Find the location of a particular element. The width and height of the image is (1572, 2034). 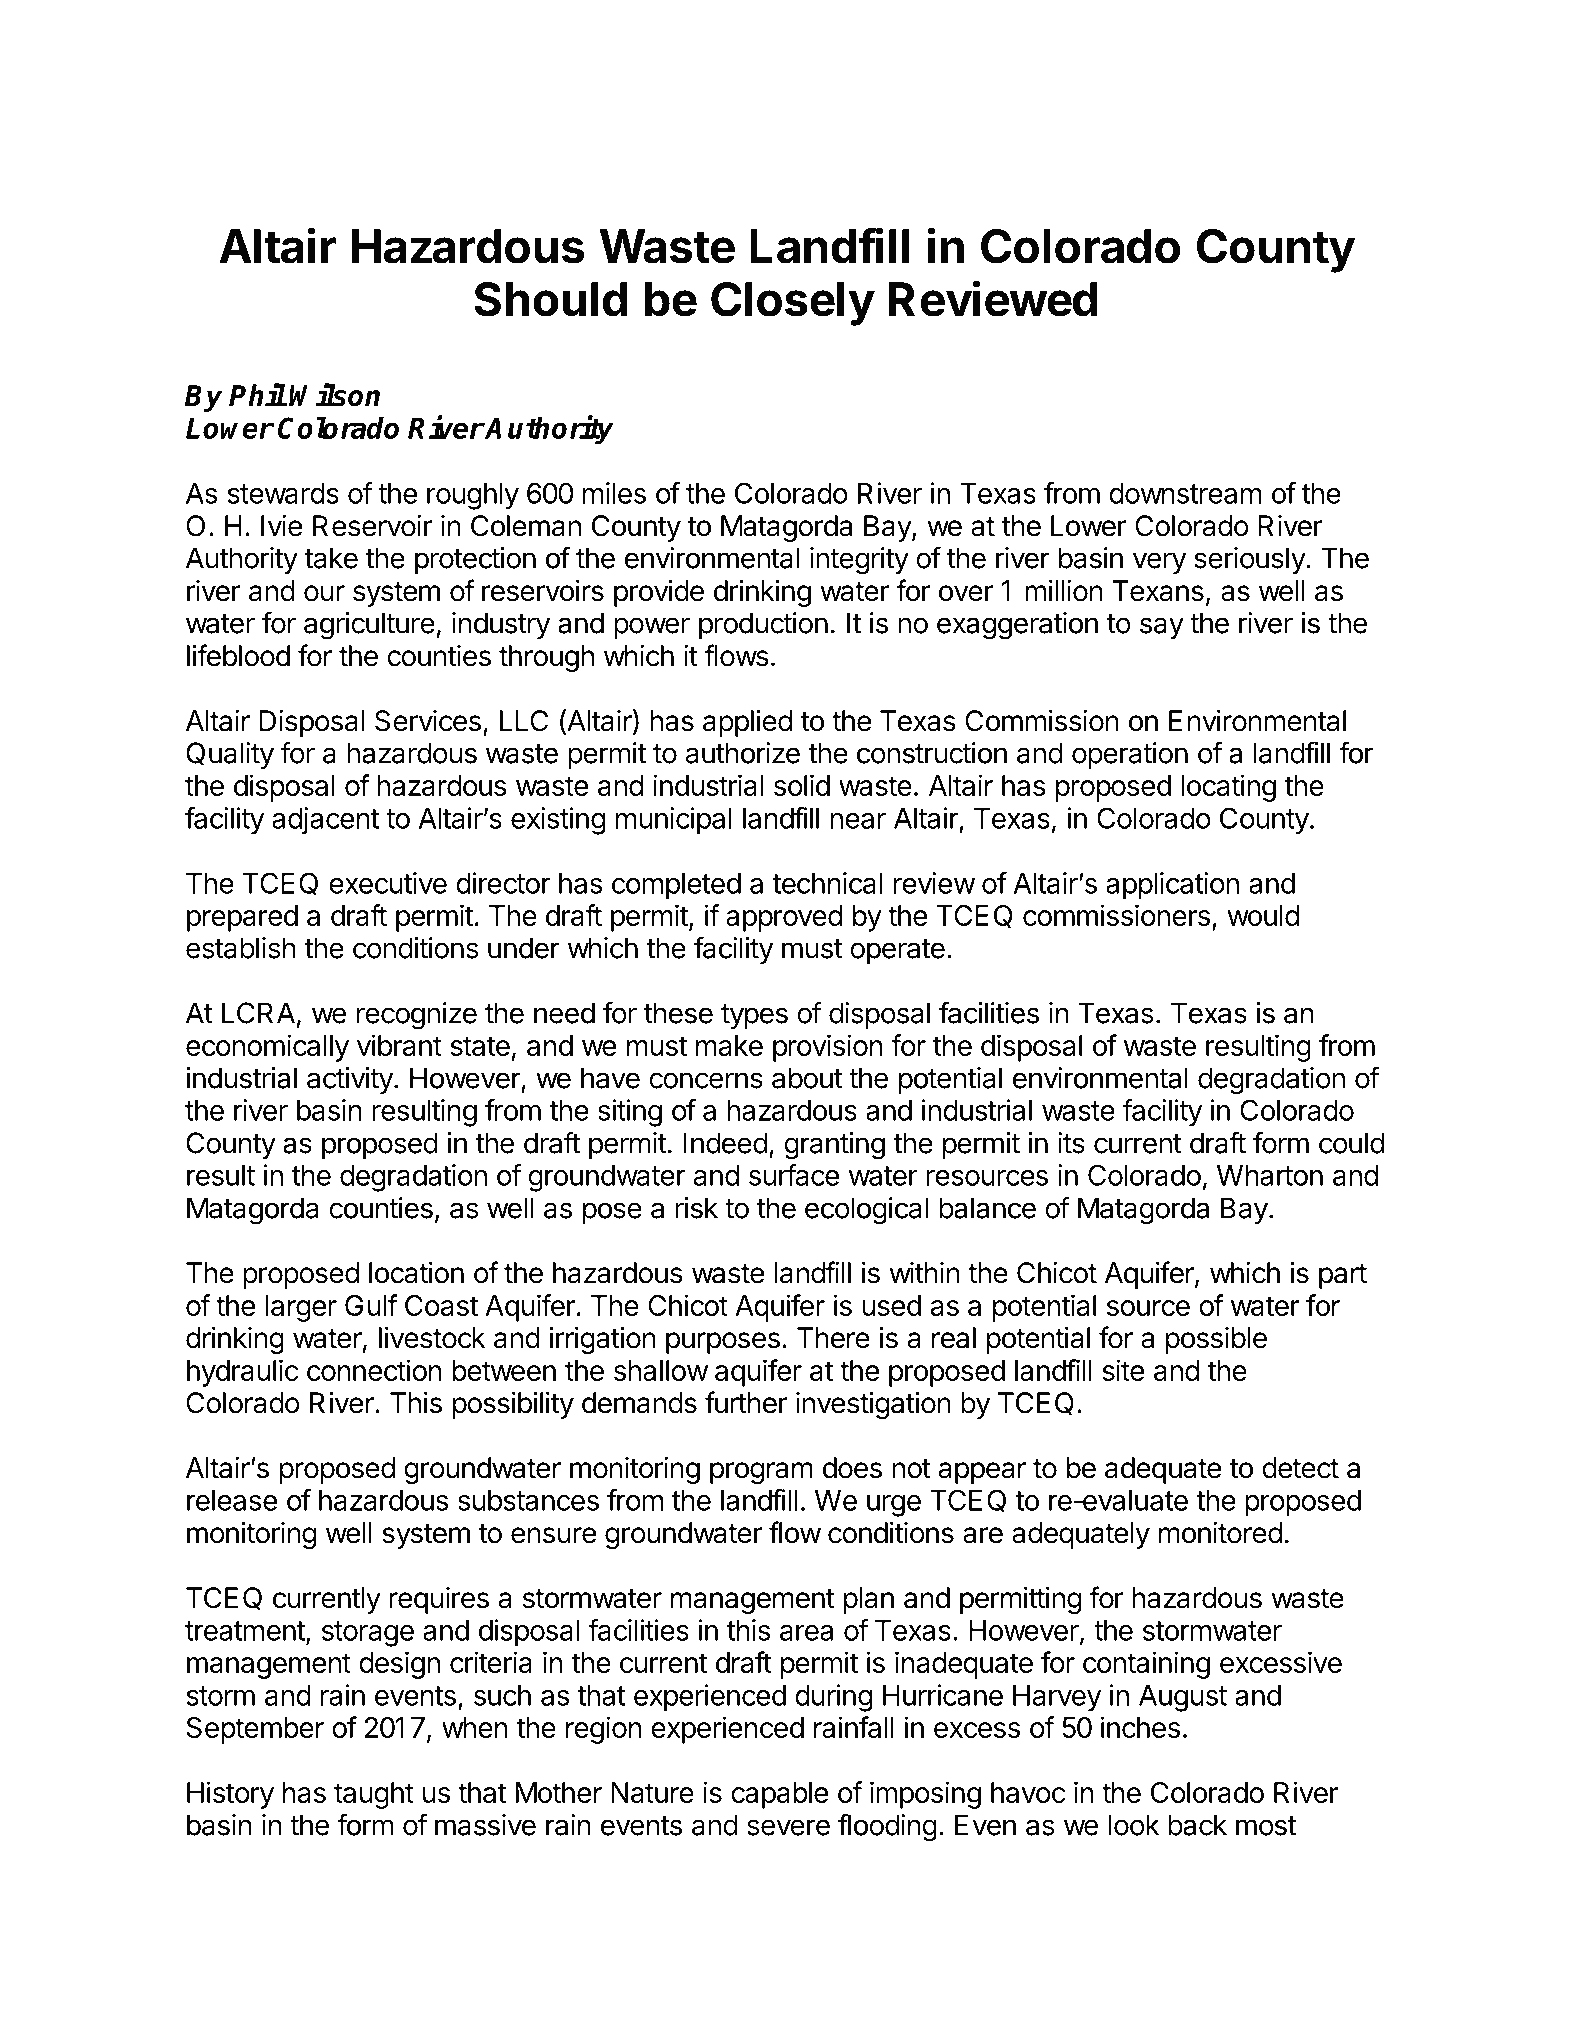

Phil is located at coordinates (257, 394).
